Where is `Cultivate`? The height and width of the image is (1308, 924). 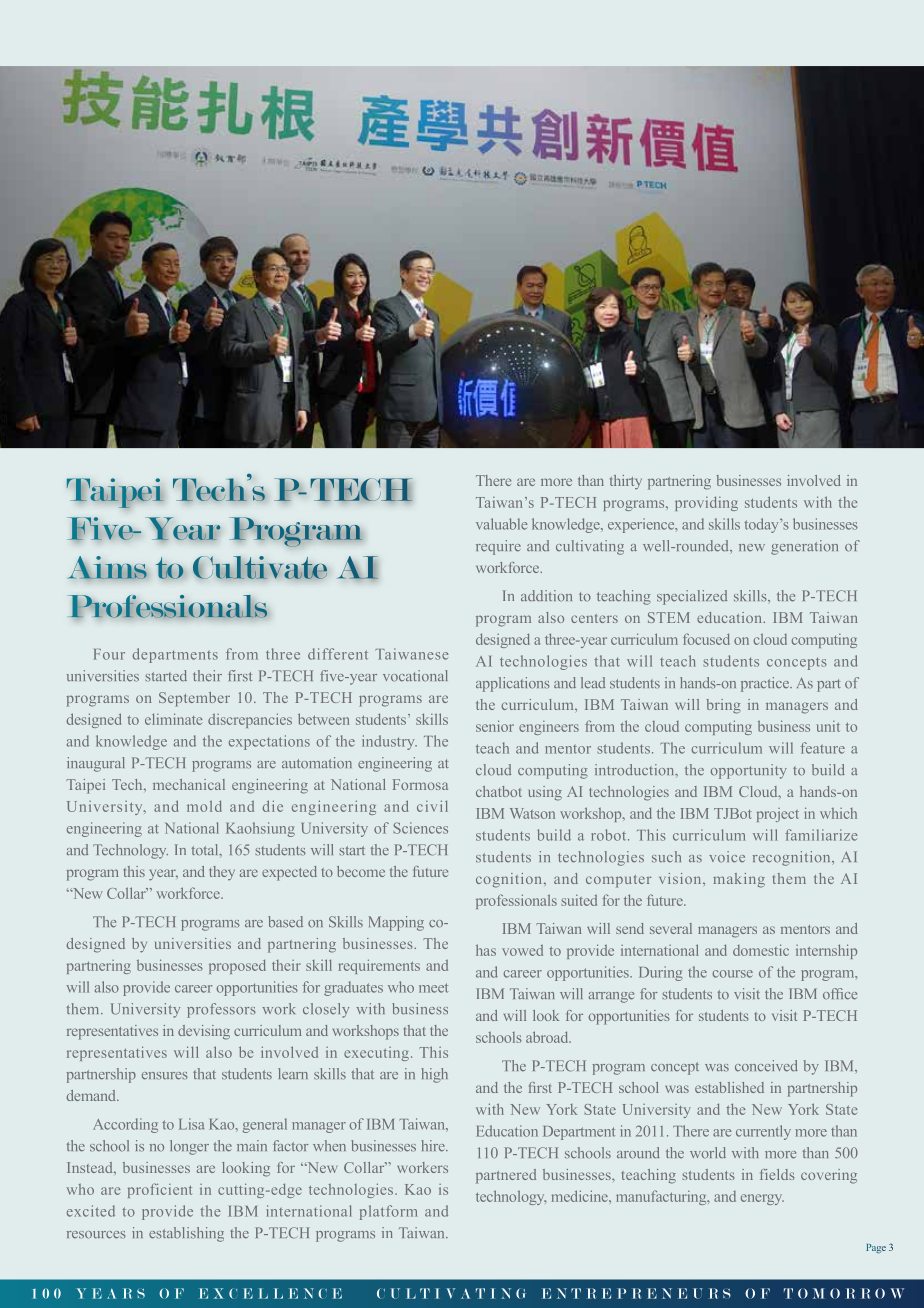 Cultivate is located at coordinates (260, 567).
